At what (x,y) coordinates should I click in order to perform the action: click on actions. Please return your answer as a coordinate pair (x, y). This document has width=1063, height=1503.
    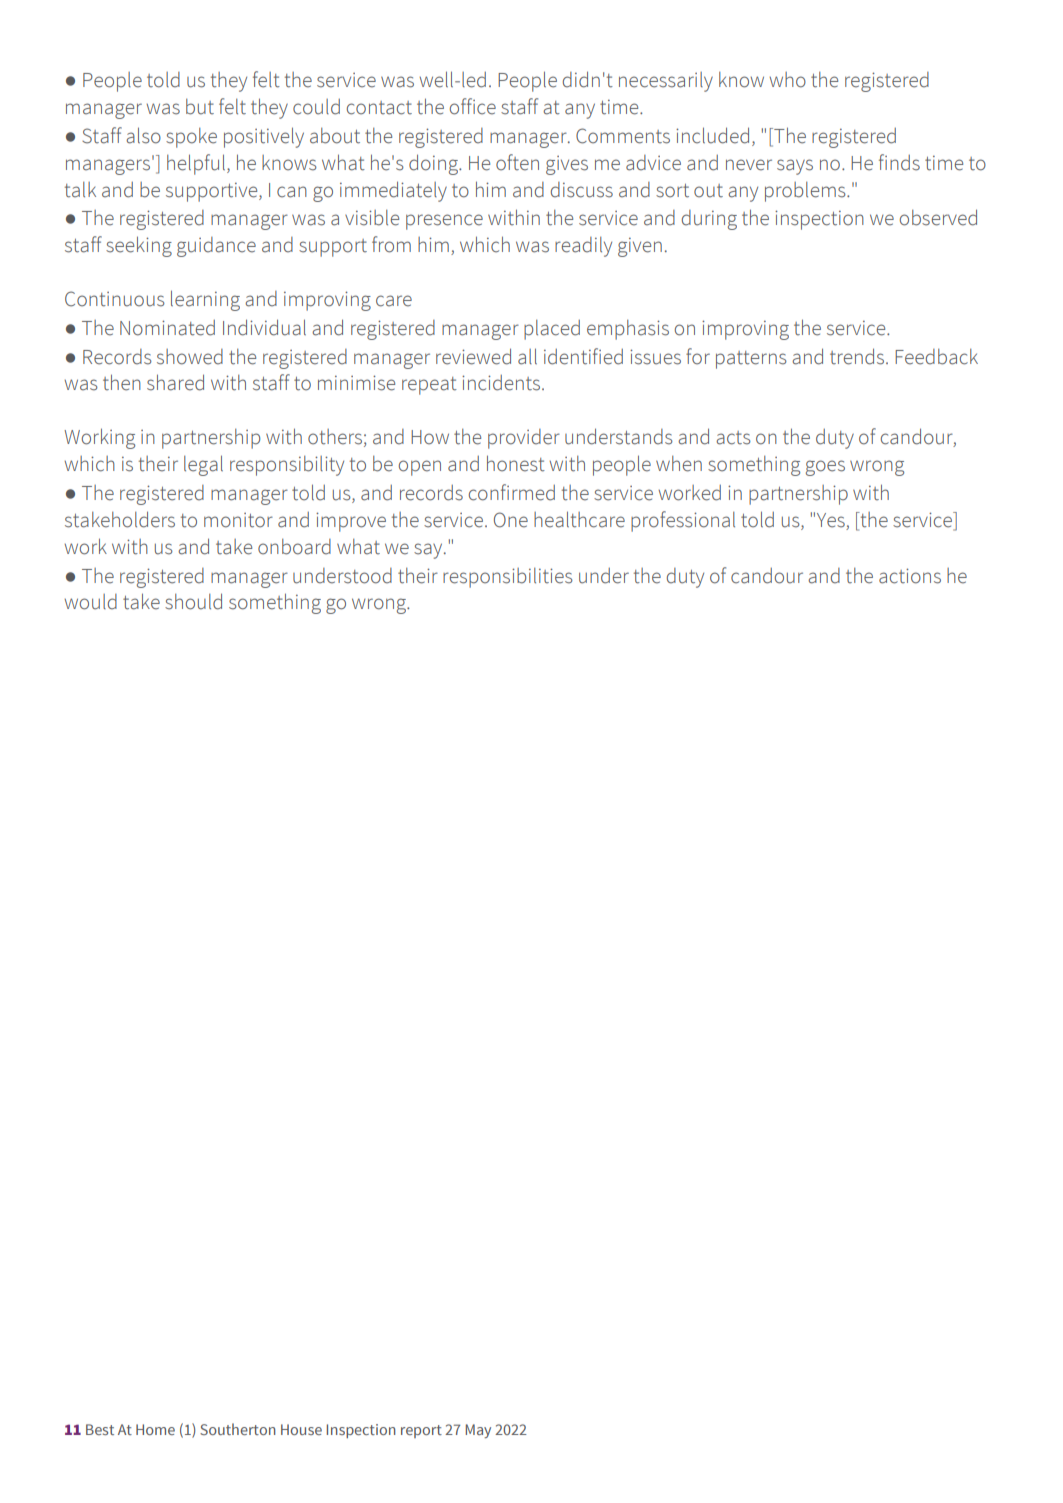
    Looking at the image, I should click on (910, 576).
